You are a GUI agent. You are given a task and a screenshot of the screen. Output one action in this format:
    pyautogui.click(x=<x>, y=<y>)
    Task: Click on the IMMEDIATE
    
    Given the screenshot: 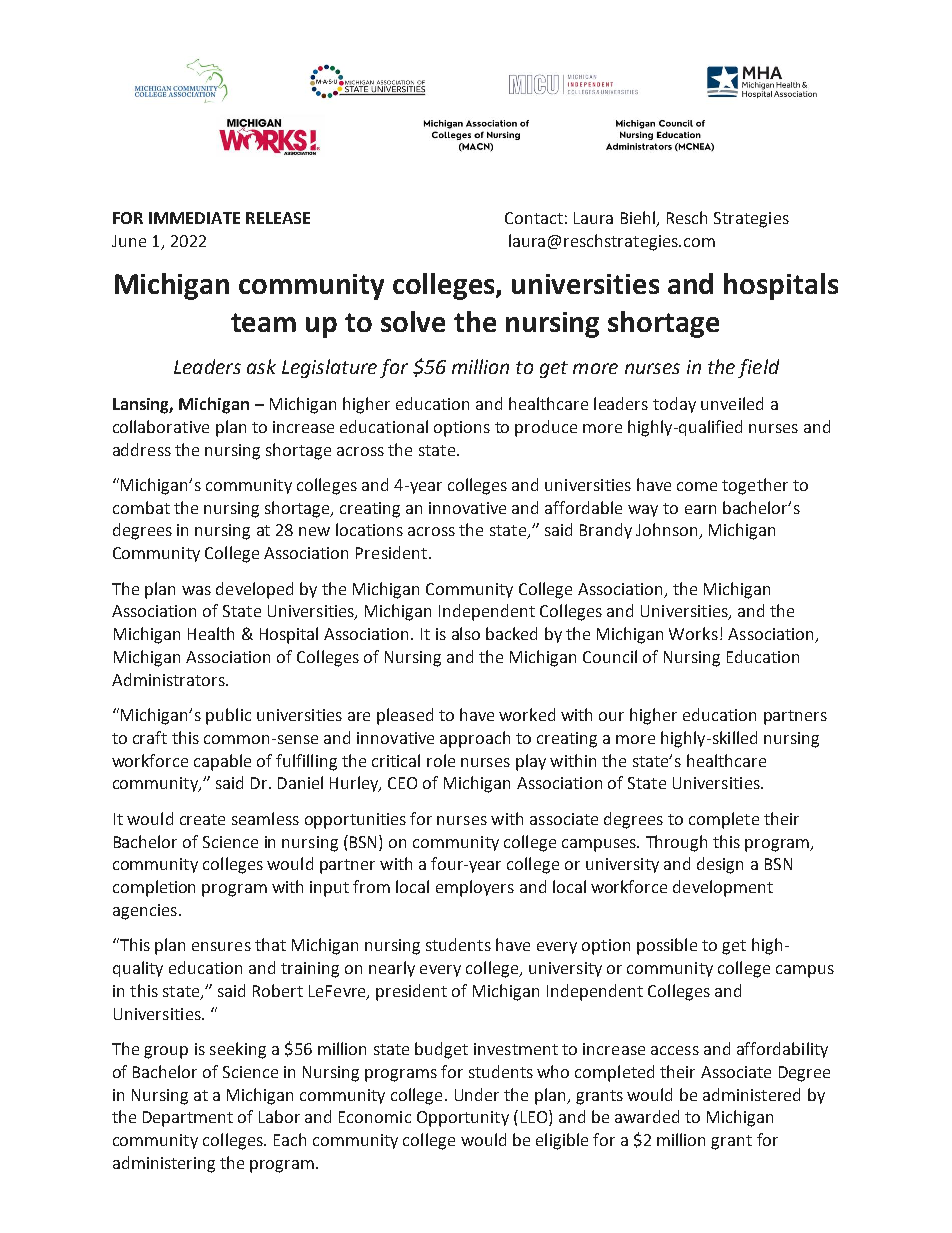 What is the action you would take?
    pyautogui.click(x=194, y=218)
